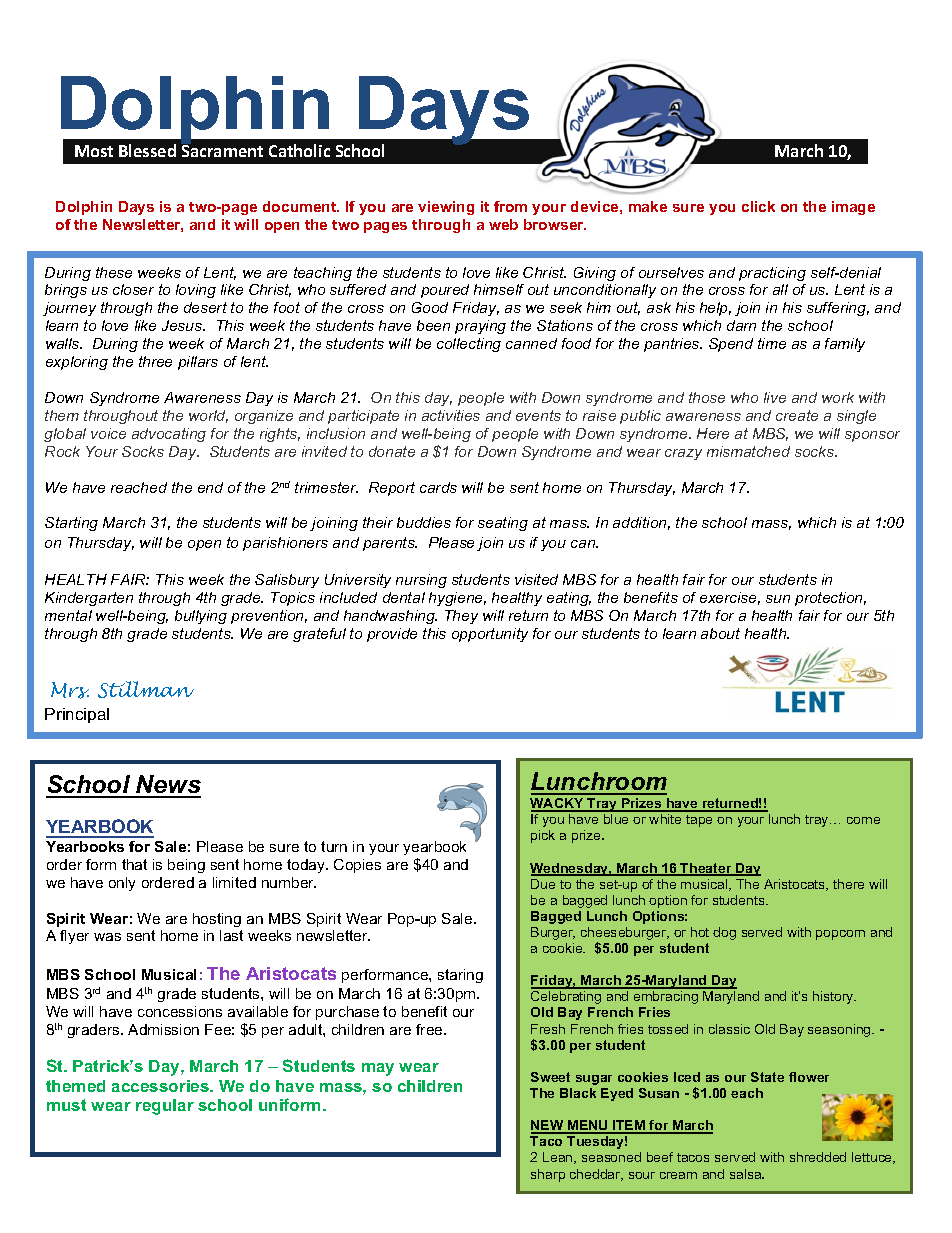 The image size is (952, 1233). I want to click on pick, so click(543, 836).
